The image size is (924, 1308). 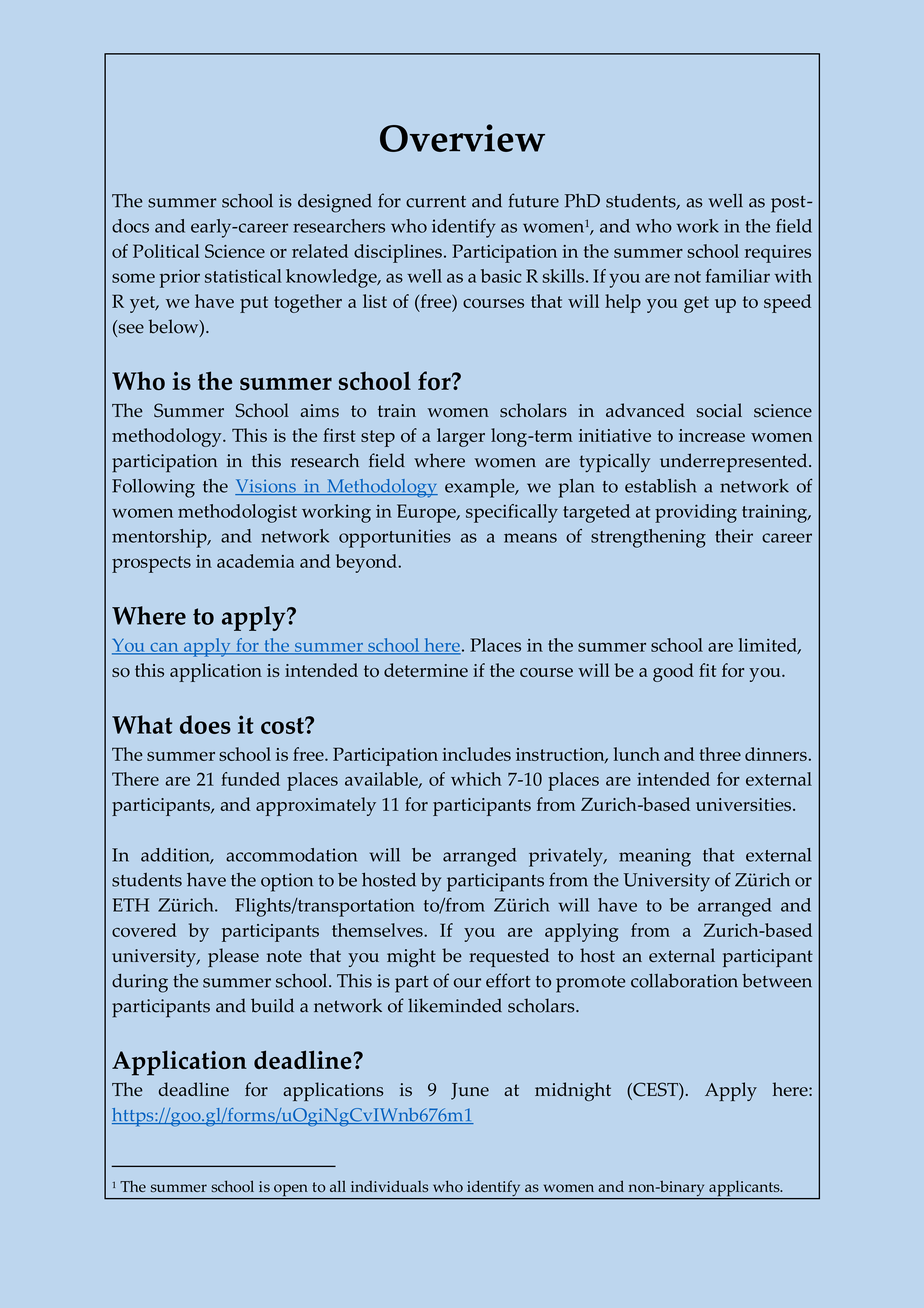 I want to click on Overview, so click(x=462, y=138).
